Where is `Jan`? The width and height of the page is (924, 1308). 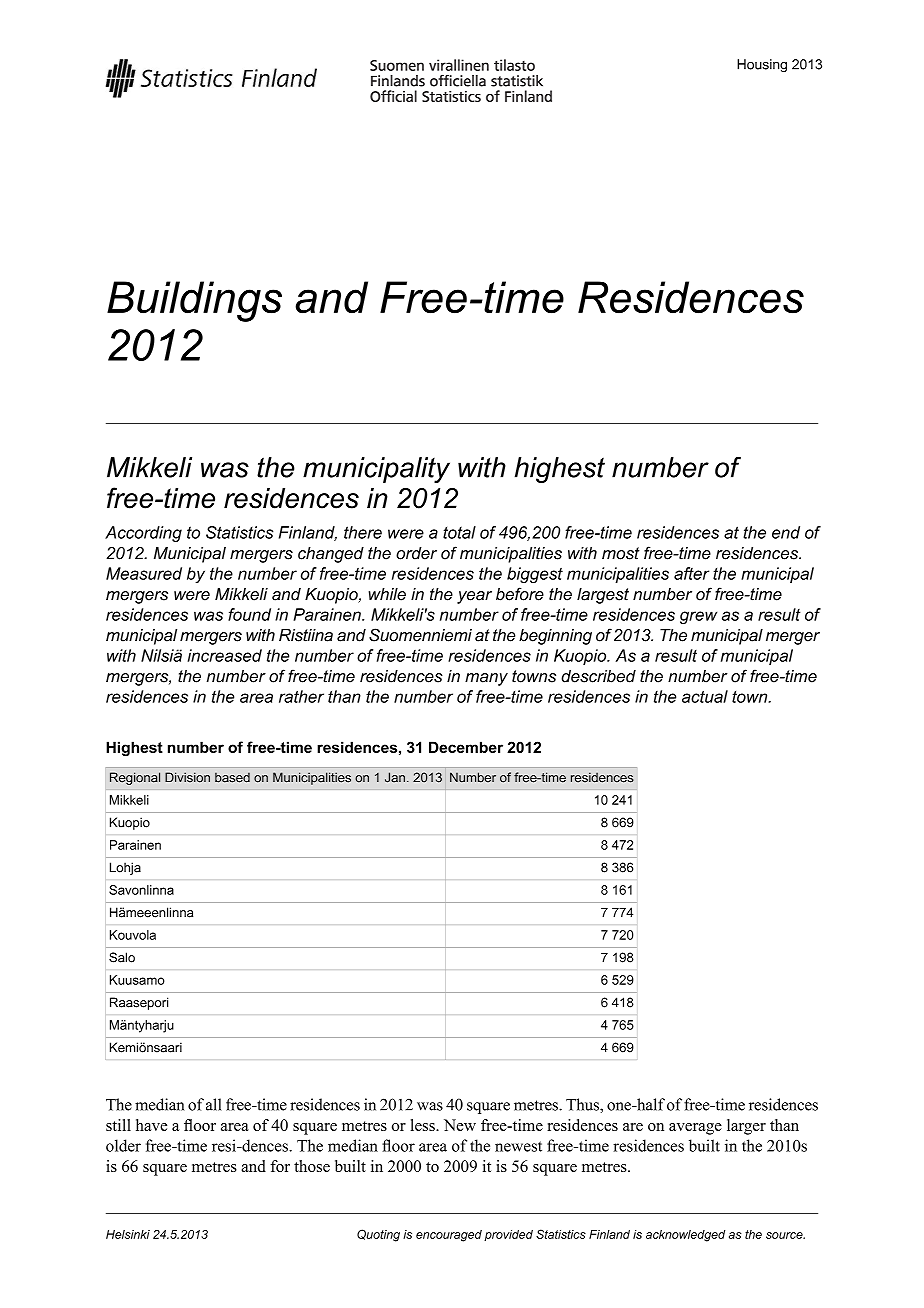
Jan is located at coordinates (395, 777).
